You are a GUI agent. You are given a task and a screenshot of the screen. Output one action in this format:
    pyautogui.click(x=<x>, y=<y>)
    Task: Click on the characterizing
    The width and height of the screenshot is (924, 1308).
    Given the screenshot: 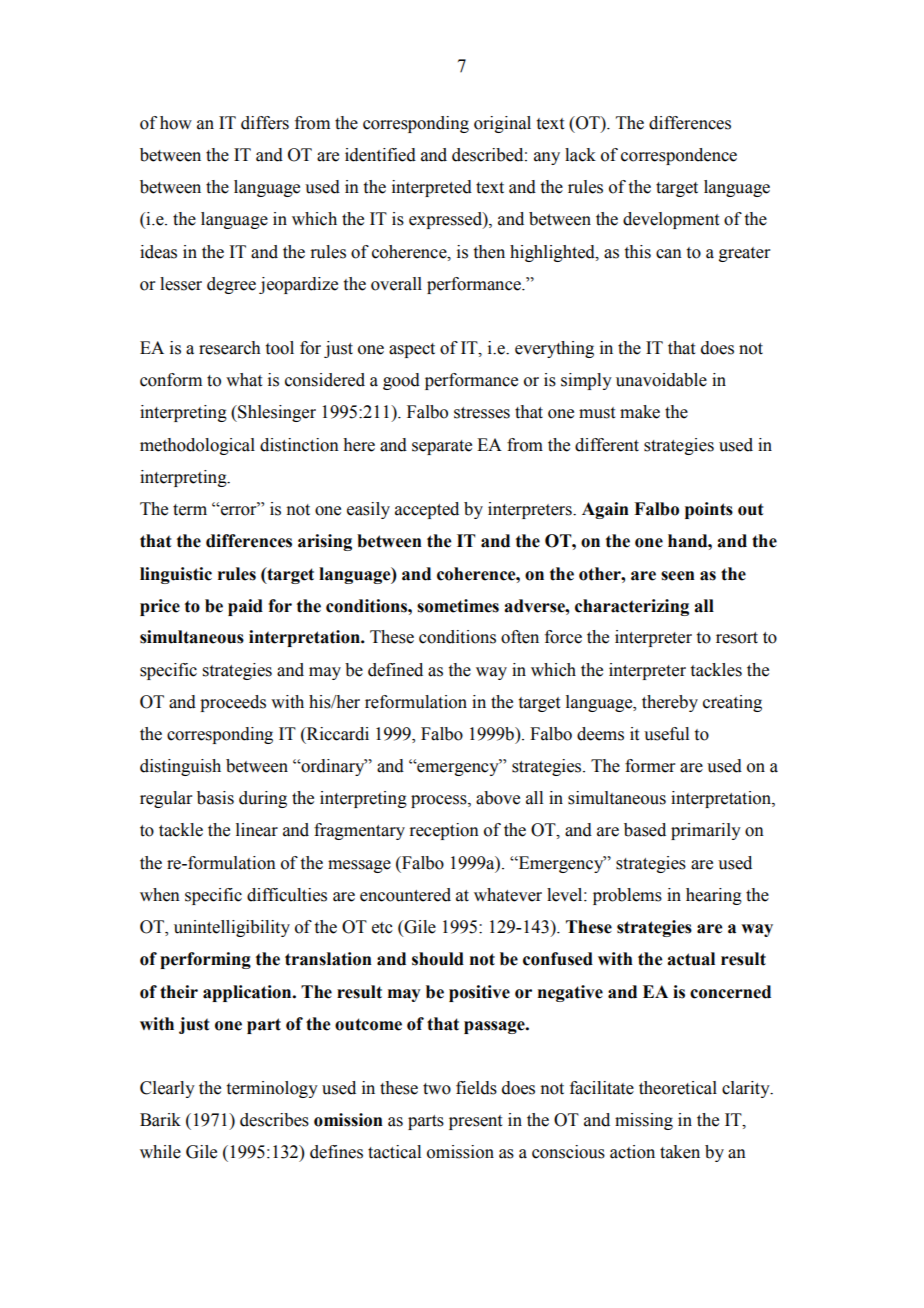 What is the action you would take?
    pyautogui.click(x=632, y=607)
